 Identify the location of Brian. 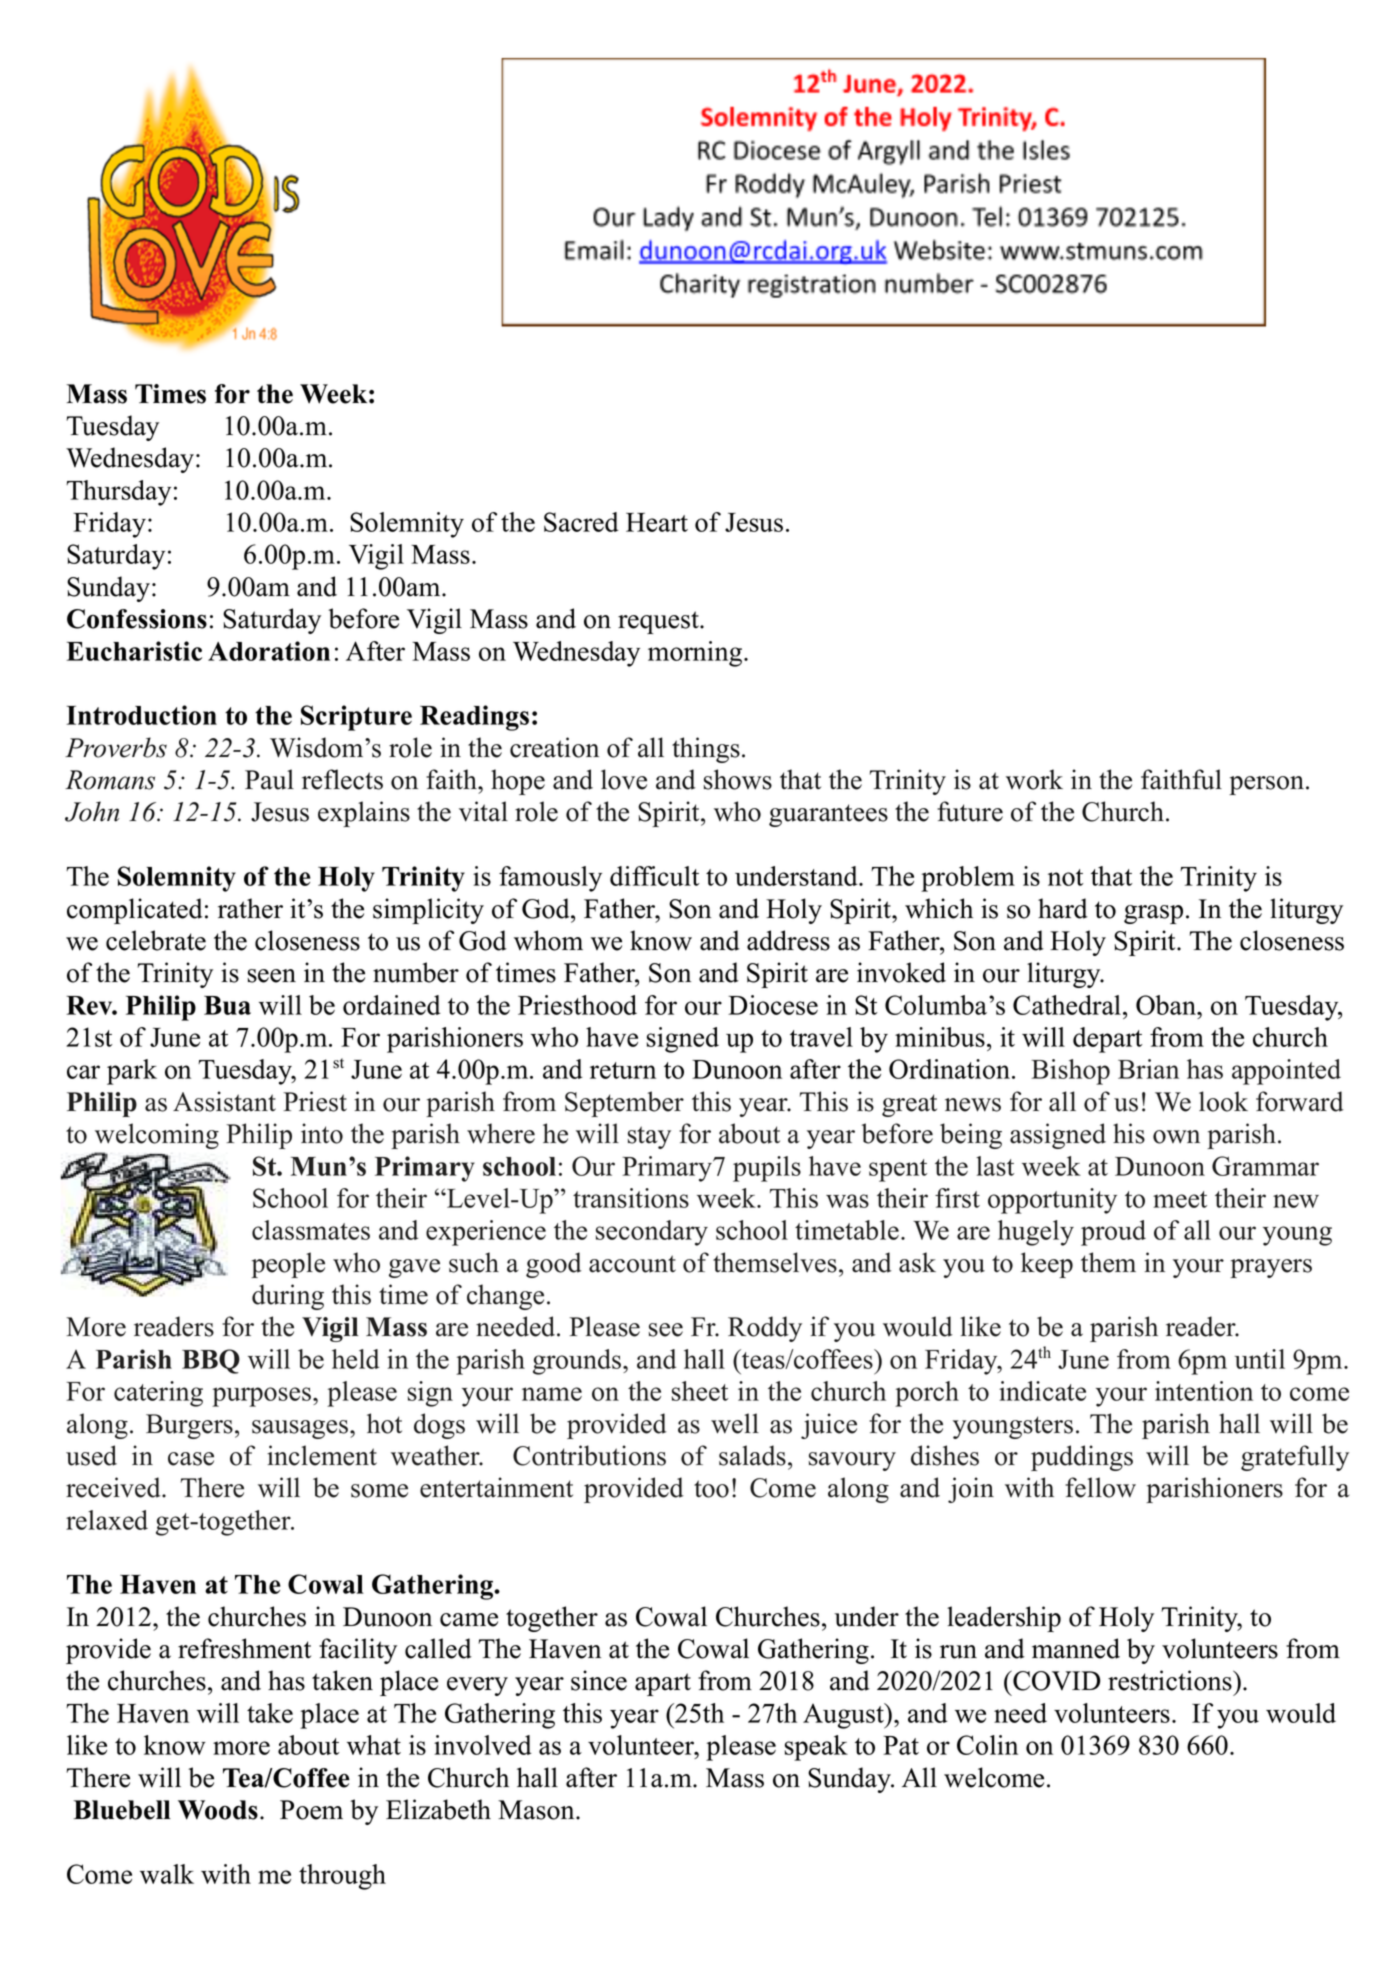
(1148, 1069).
